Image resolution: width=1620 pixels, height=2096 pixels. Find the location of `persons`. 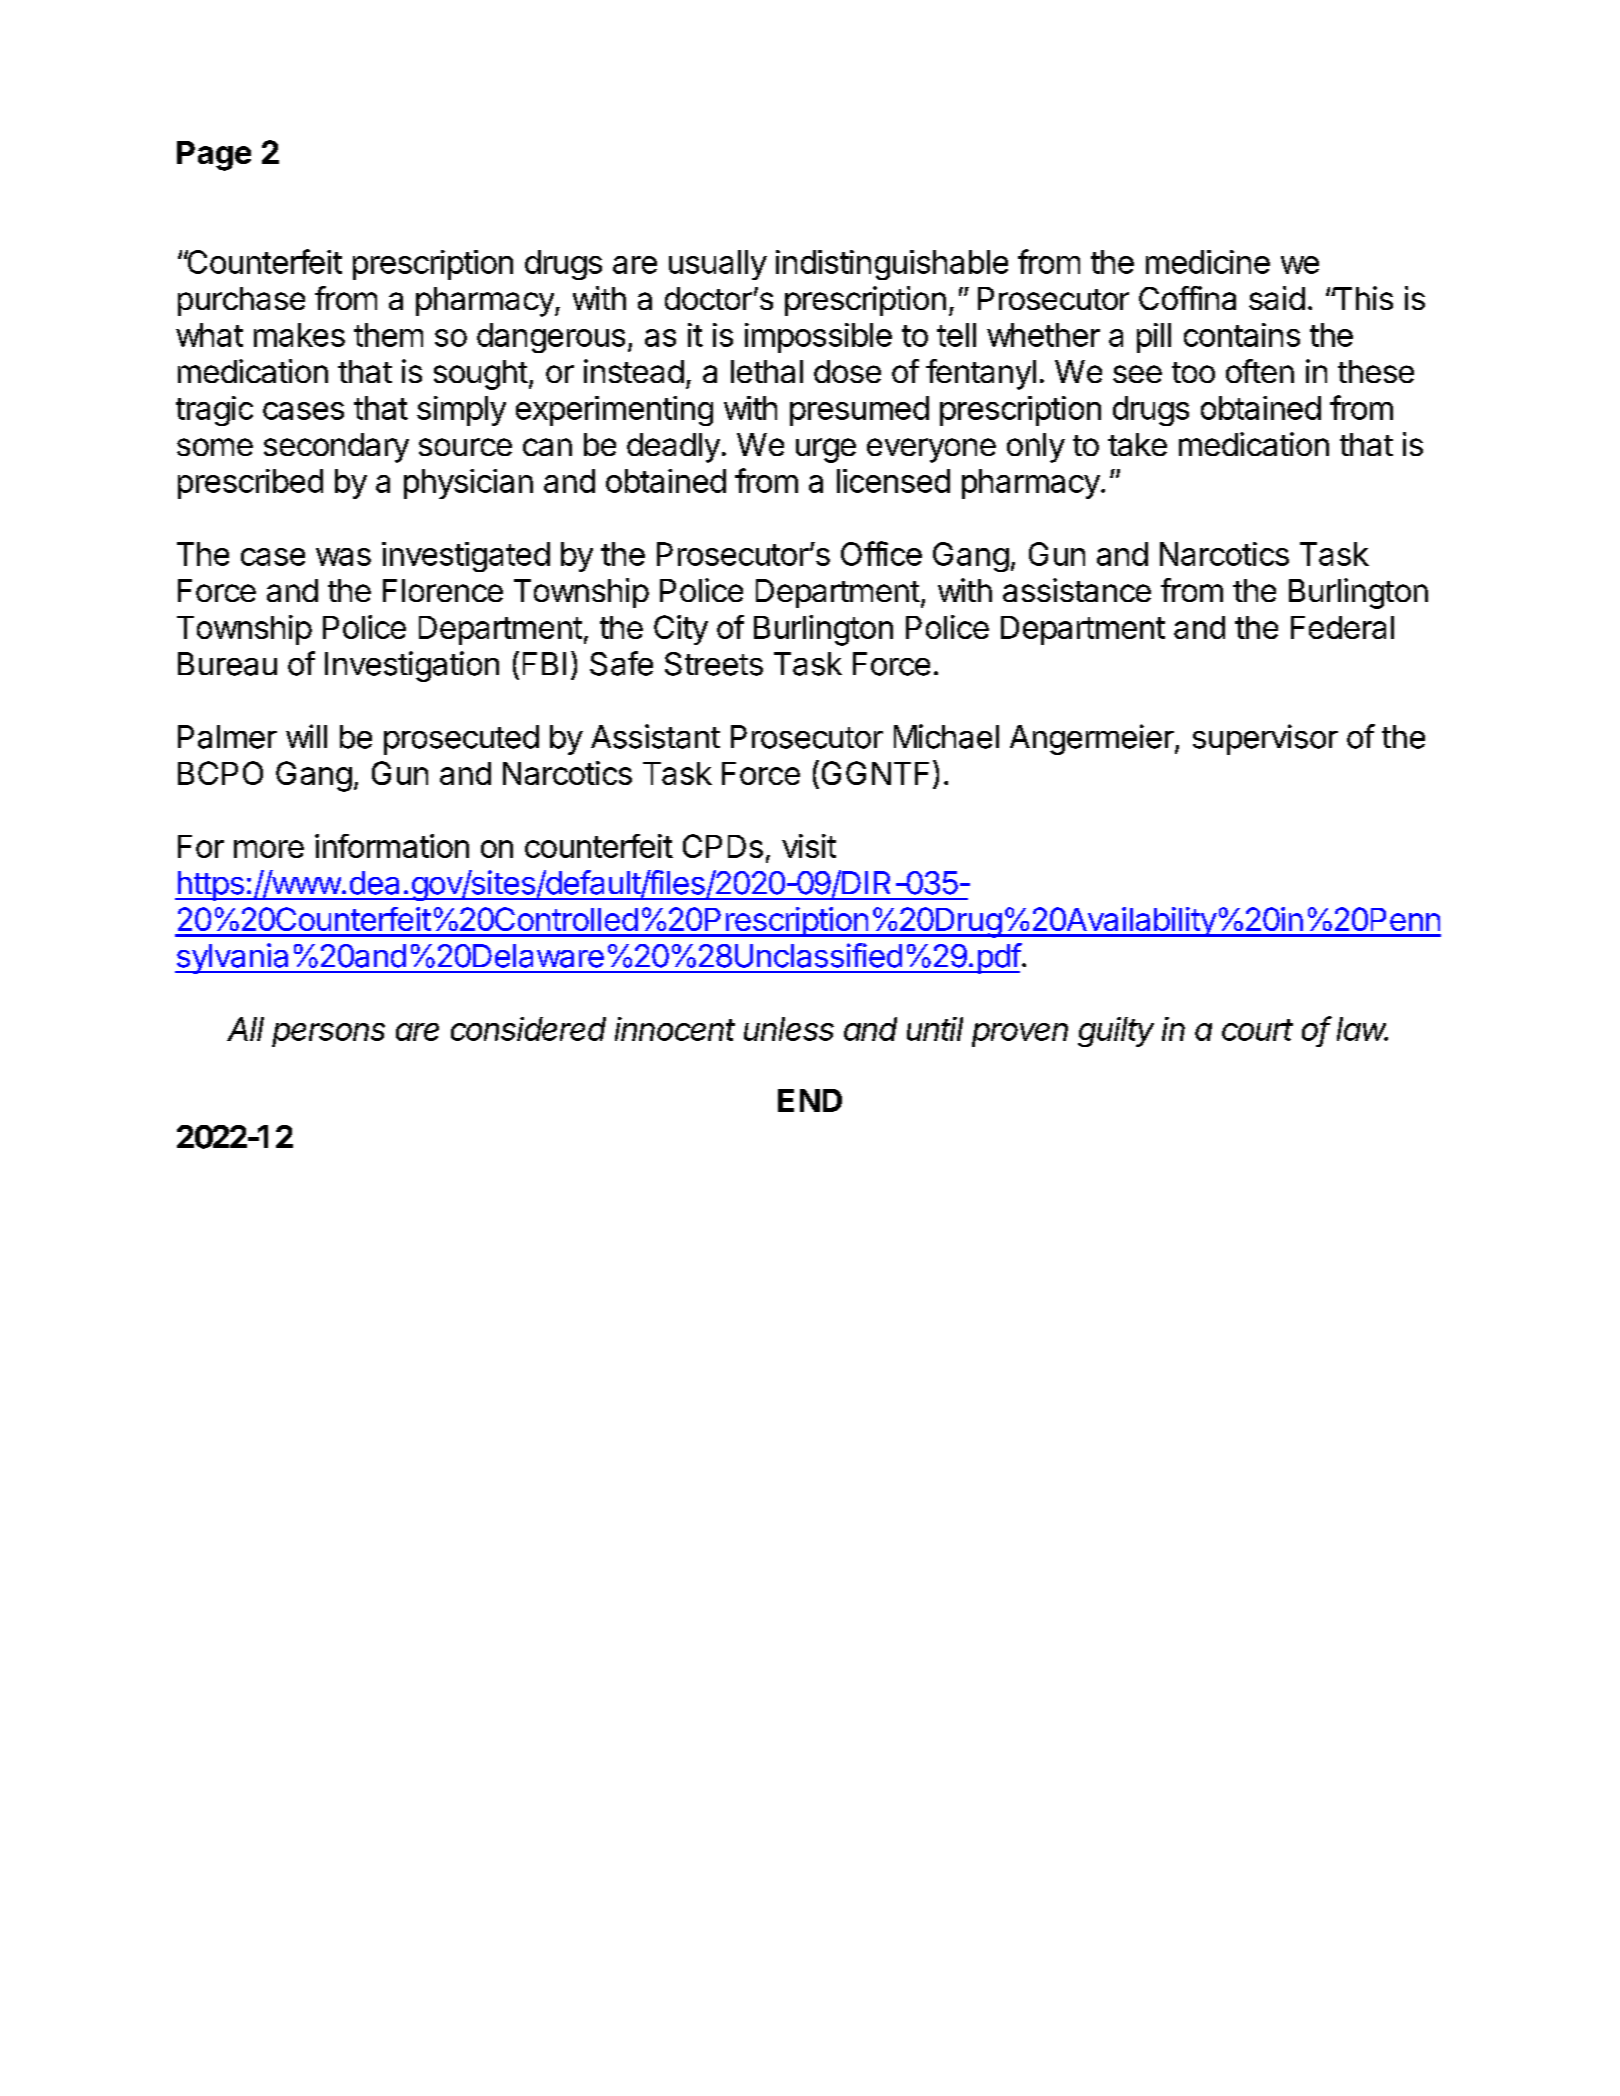

persons is located at coordinates (328, 1035).
